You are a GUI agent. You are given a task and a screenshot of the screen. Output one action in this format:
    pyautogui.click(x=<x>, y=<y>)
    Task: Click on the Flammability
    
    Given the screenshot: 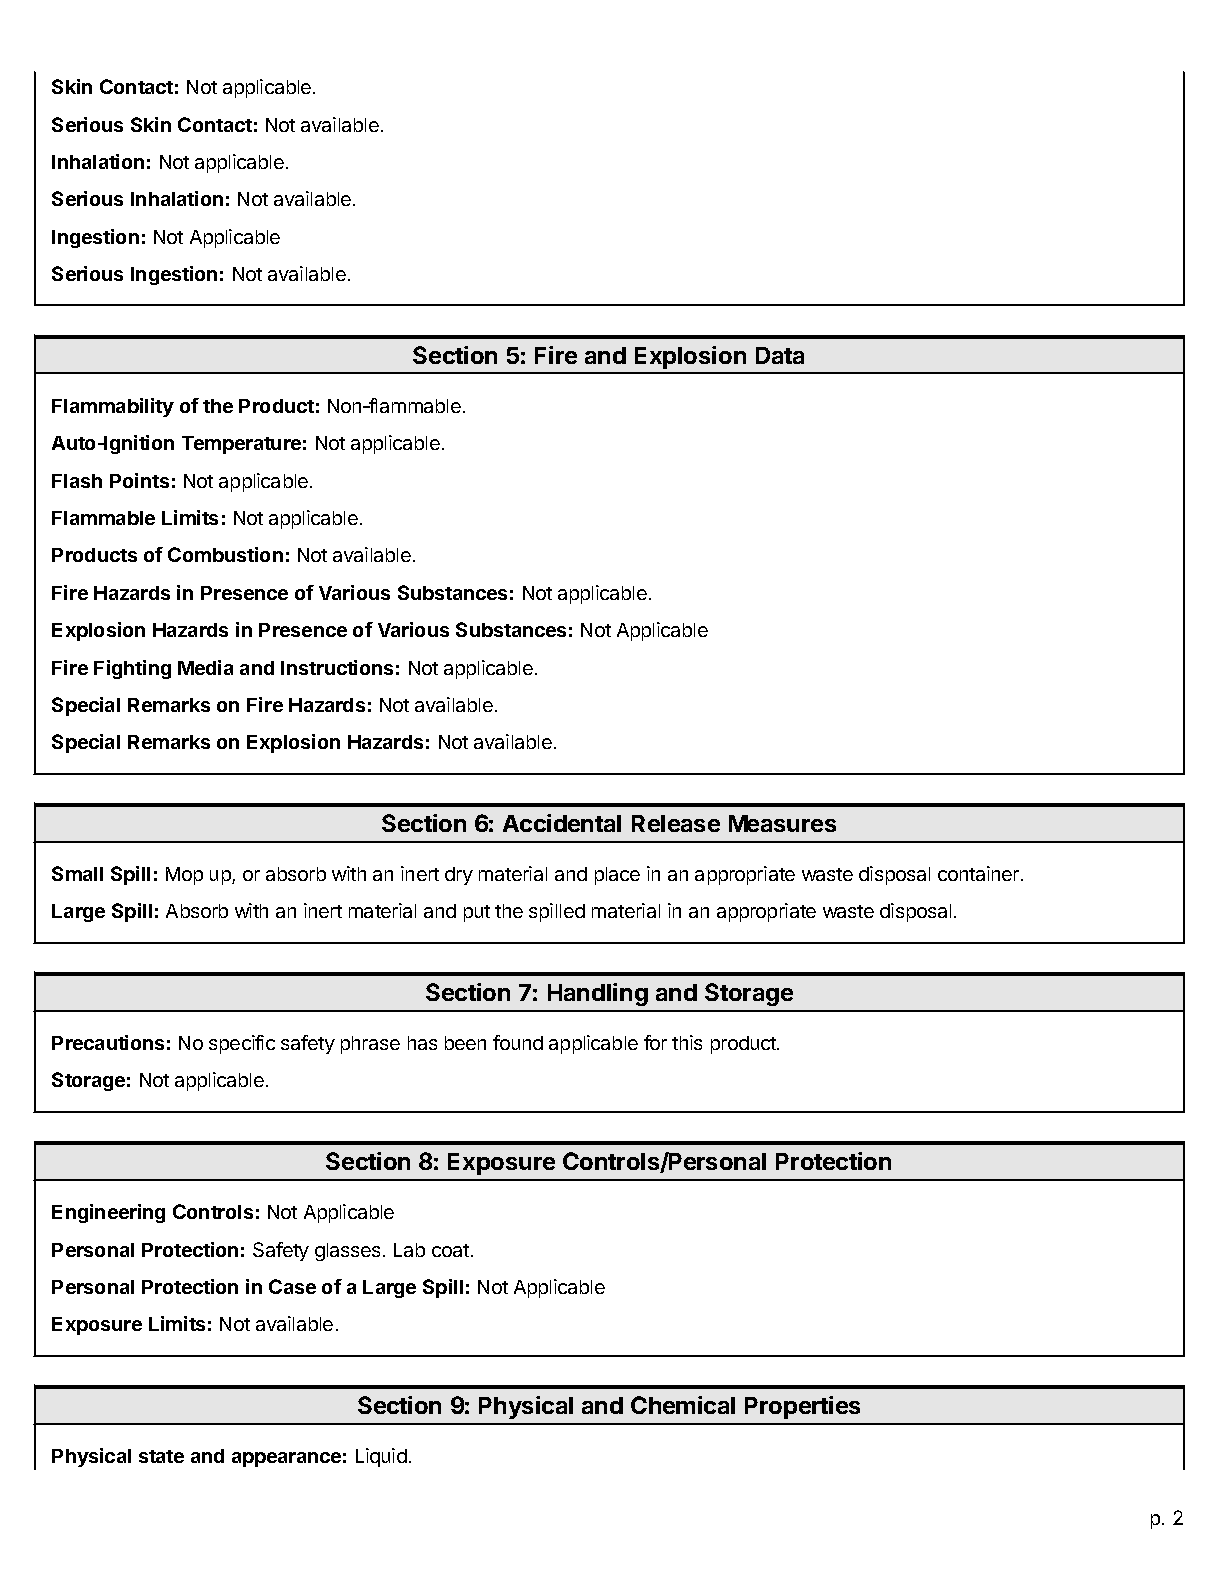 What is the action you would take?
    pyautogui.click(x=113, y=407)
